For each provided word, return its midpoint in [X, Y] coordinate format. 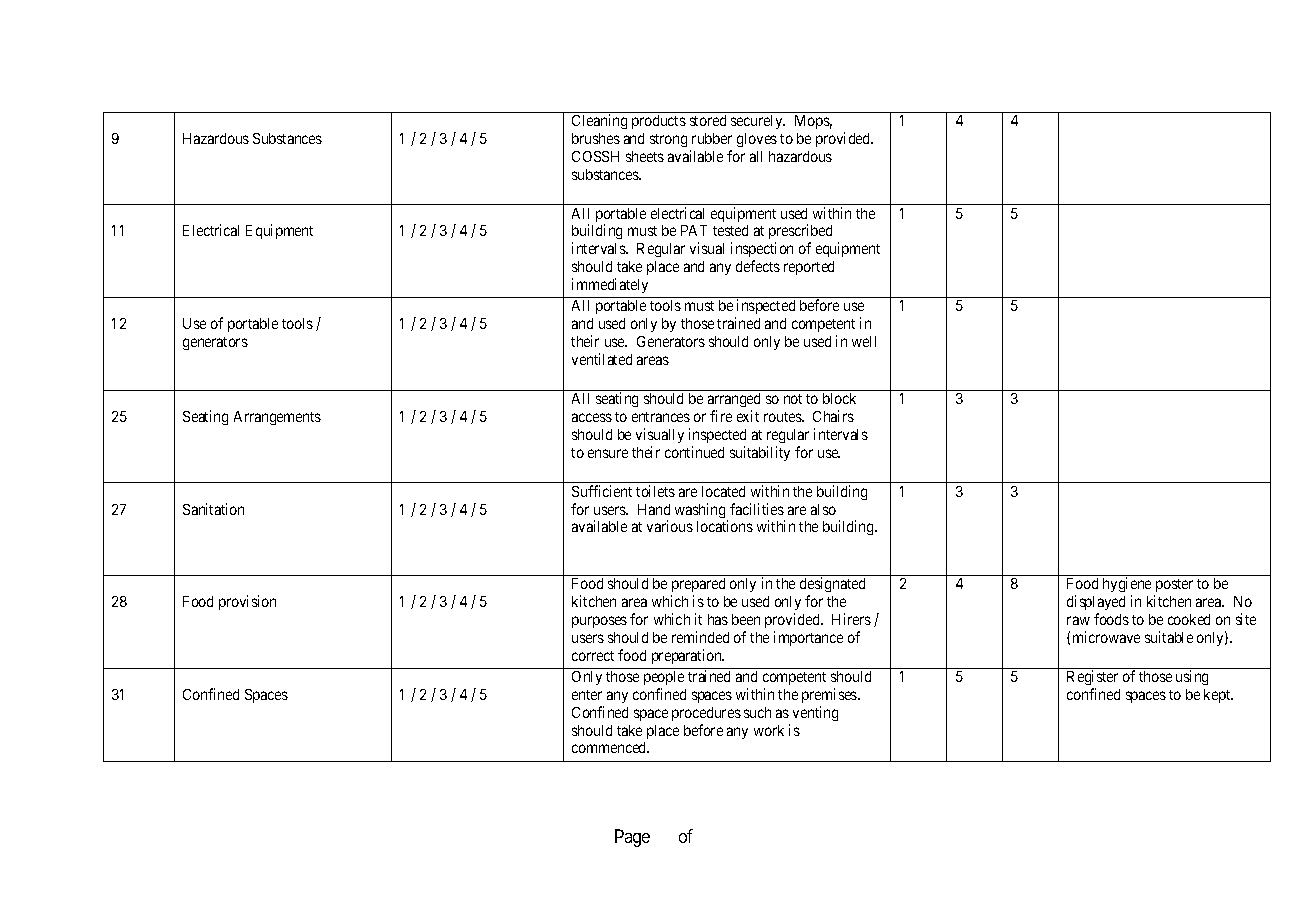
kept [1218, 696]
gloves [757, 140]
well [864, 341]
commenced [610, 747]
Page [632, 838]
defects [758, 266]
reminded [700, 637]
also [823, 509]
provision [247, 602]
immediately [610, 285]
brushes [596, 138]
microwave [1106, 637]
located [723, 491]
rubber [712, 138]
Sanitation [213, 509]
